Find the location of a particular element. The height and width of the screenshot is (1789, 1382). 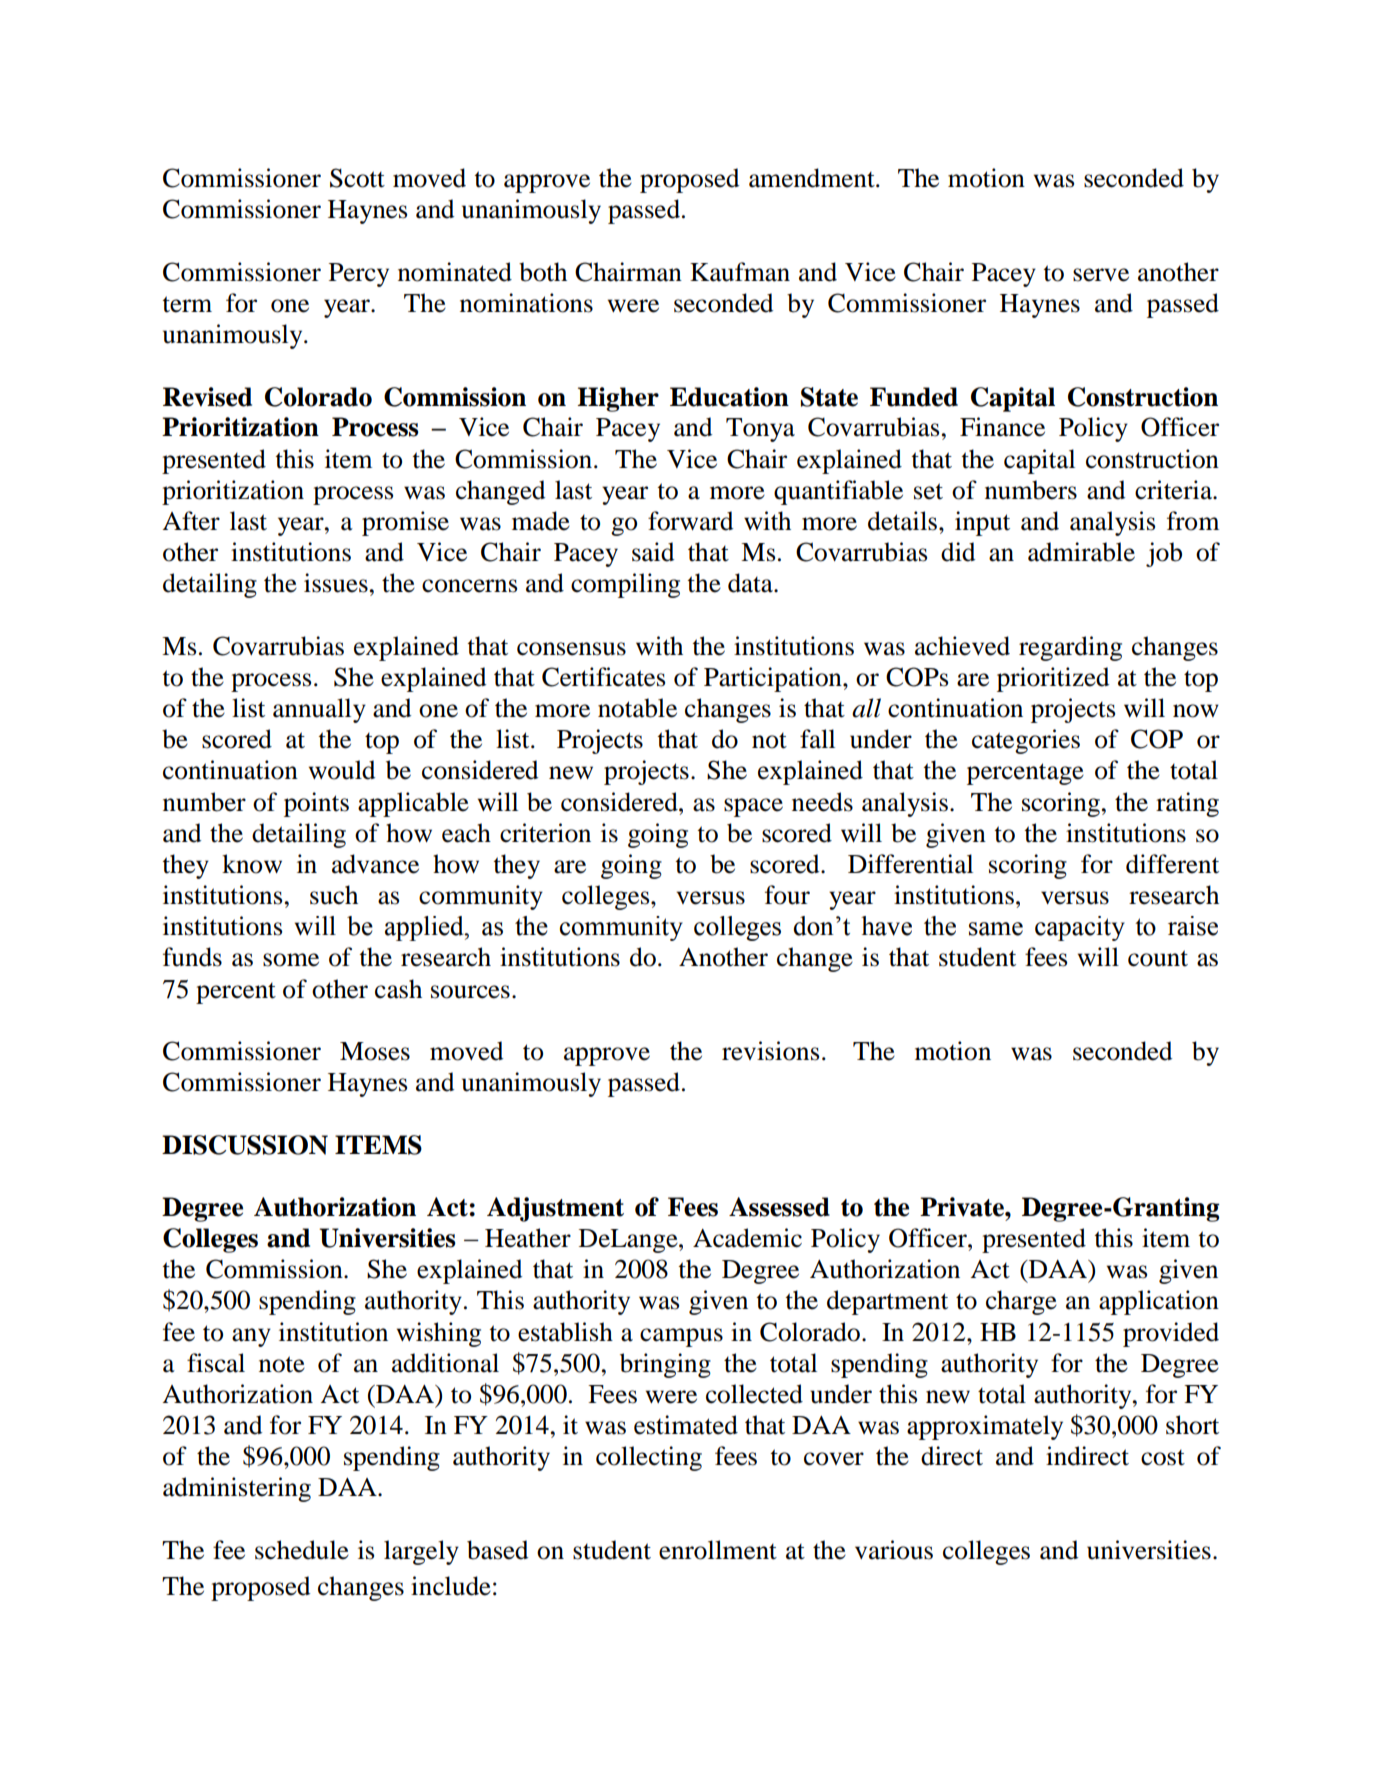

four is located at coordinates (787, 895).
